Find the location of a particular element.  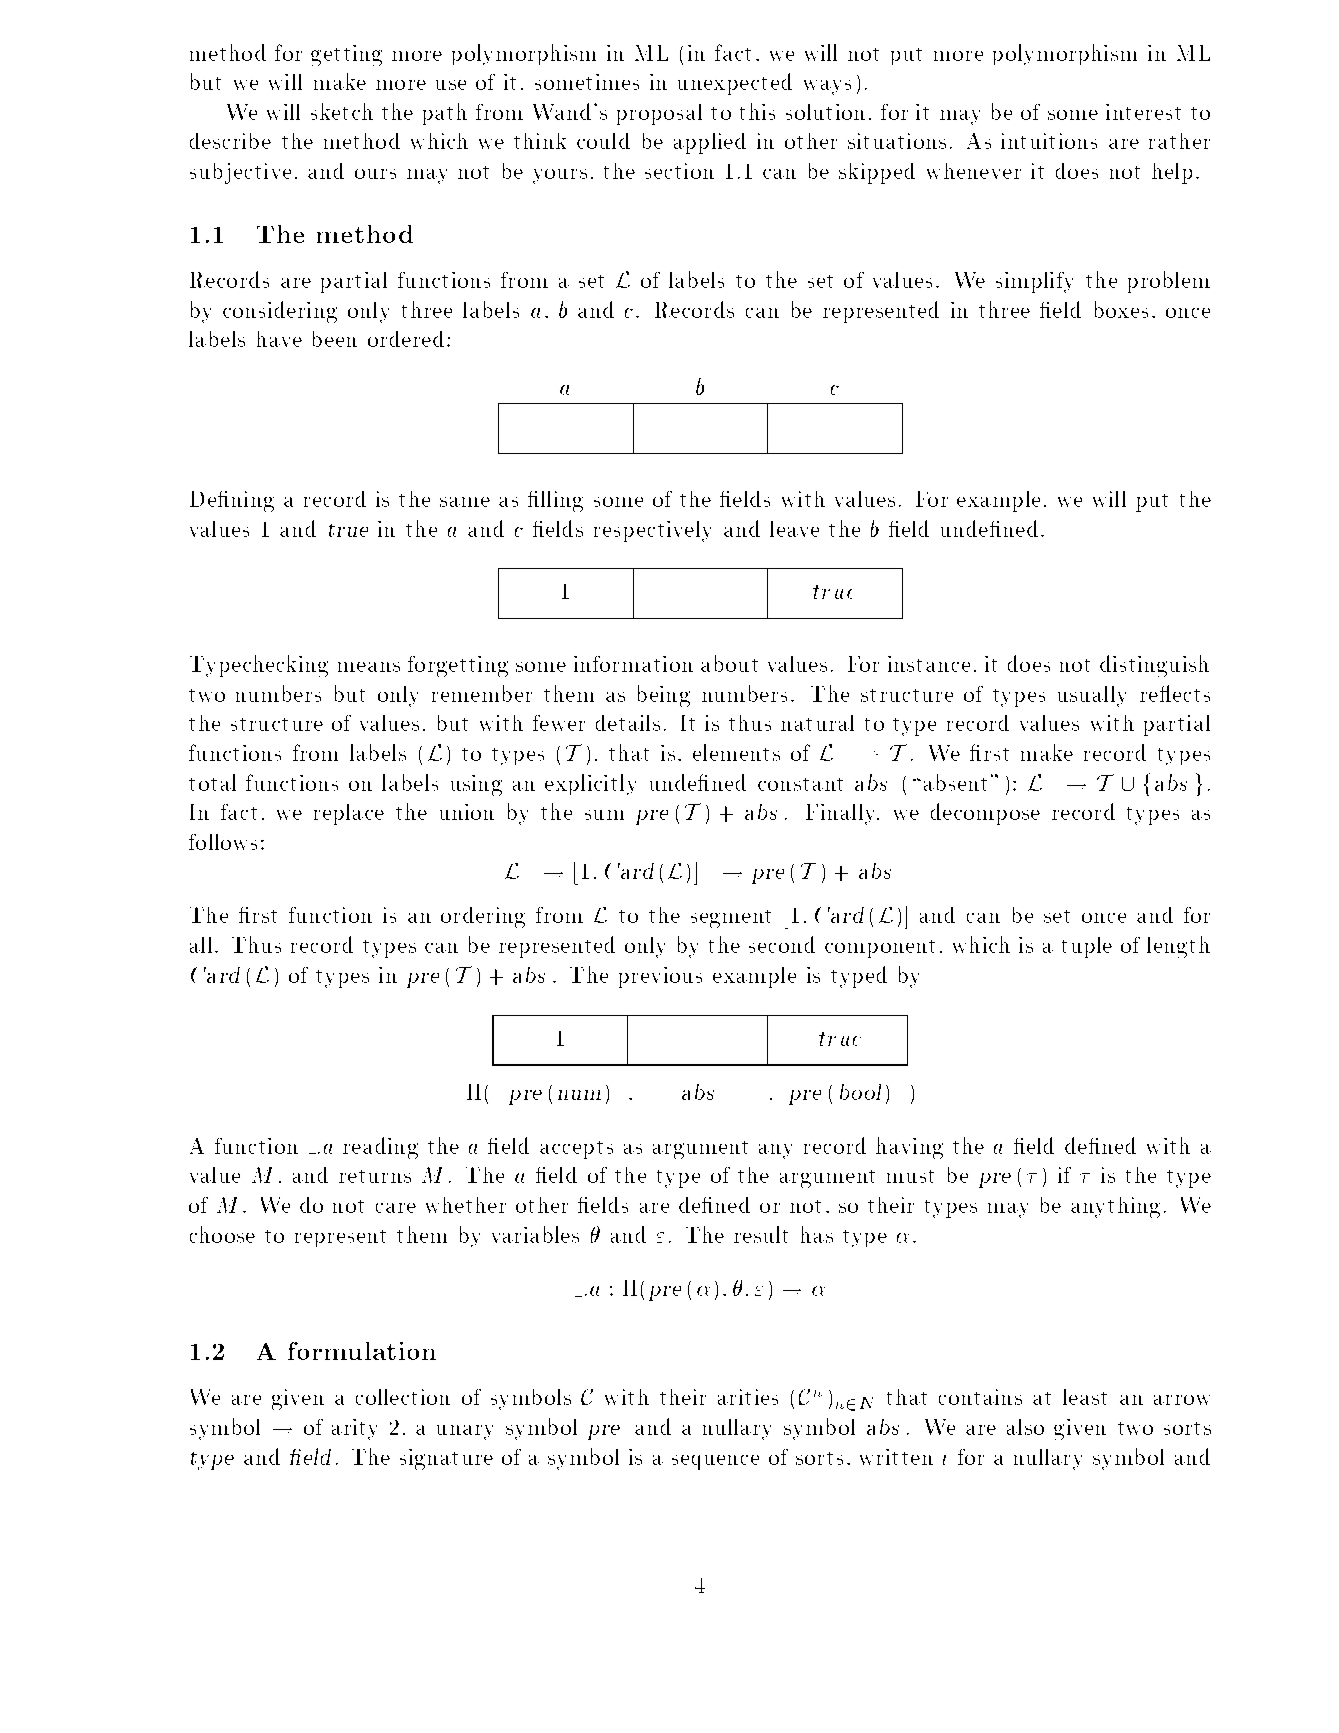

intuitions is located at coordinates (1049, 141).
